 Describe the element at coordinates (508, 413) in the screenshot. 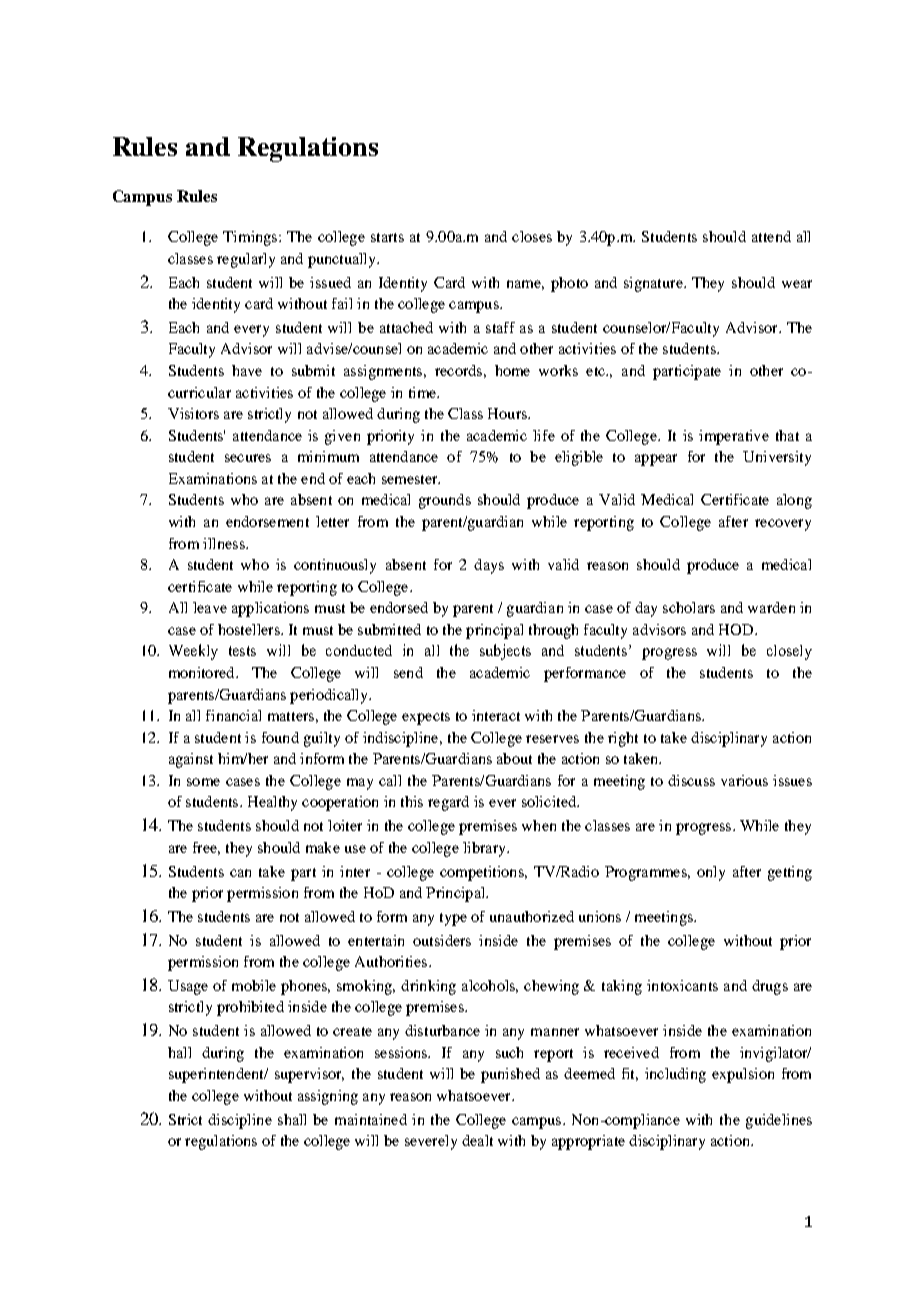

I see `Hours` at that location.
